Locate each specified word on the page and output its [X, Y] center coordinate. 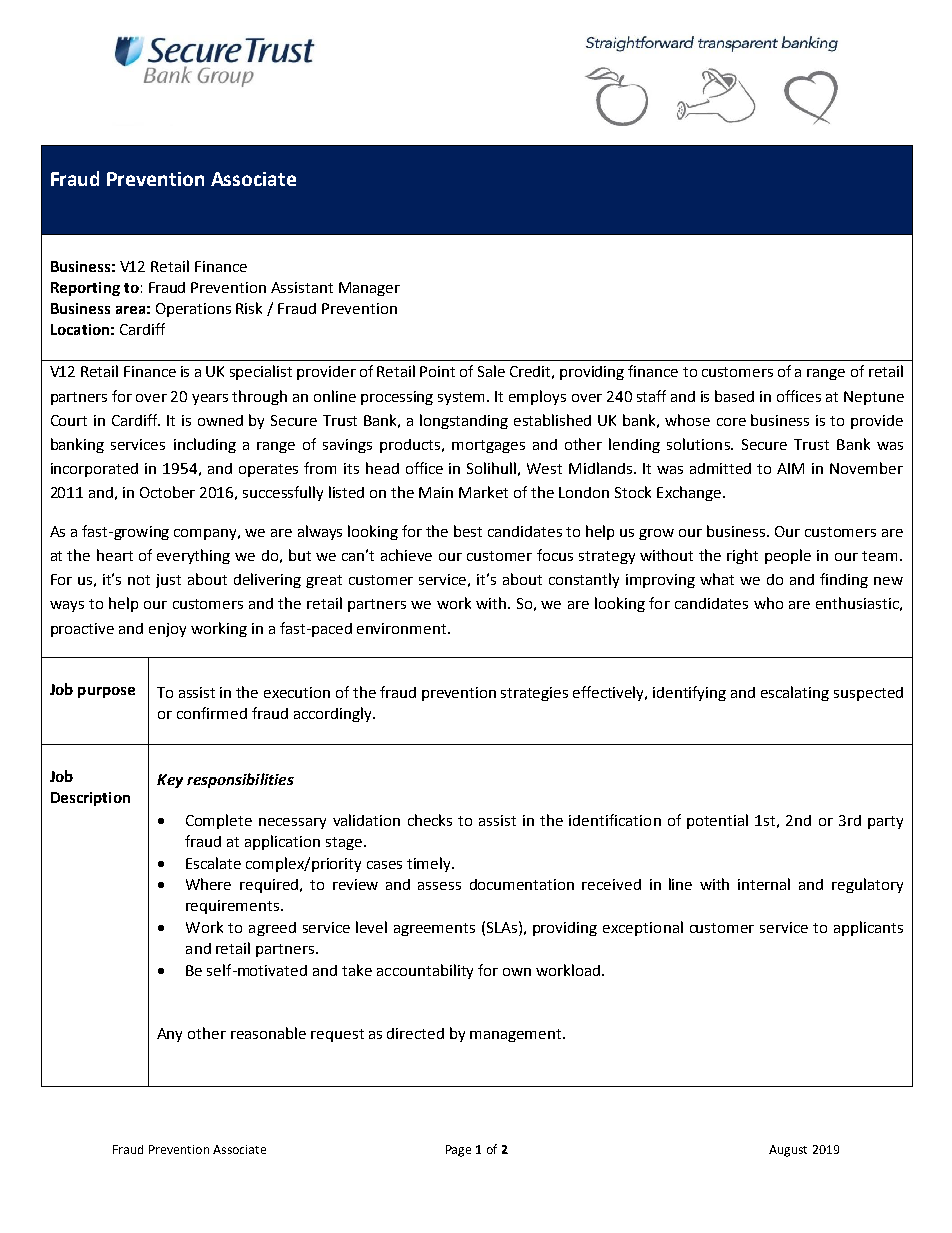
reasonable [268, 1033]
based [734, 396]
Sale [491, 371]
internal [764, 884]
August [788, 1151]
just [168, 581]
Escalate [213, 863]
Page [458, 1151]
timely [430, 864]
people [788, 556]
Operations [193, 310]
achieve [406, 555]
